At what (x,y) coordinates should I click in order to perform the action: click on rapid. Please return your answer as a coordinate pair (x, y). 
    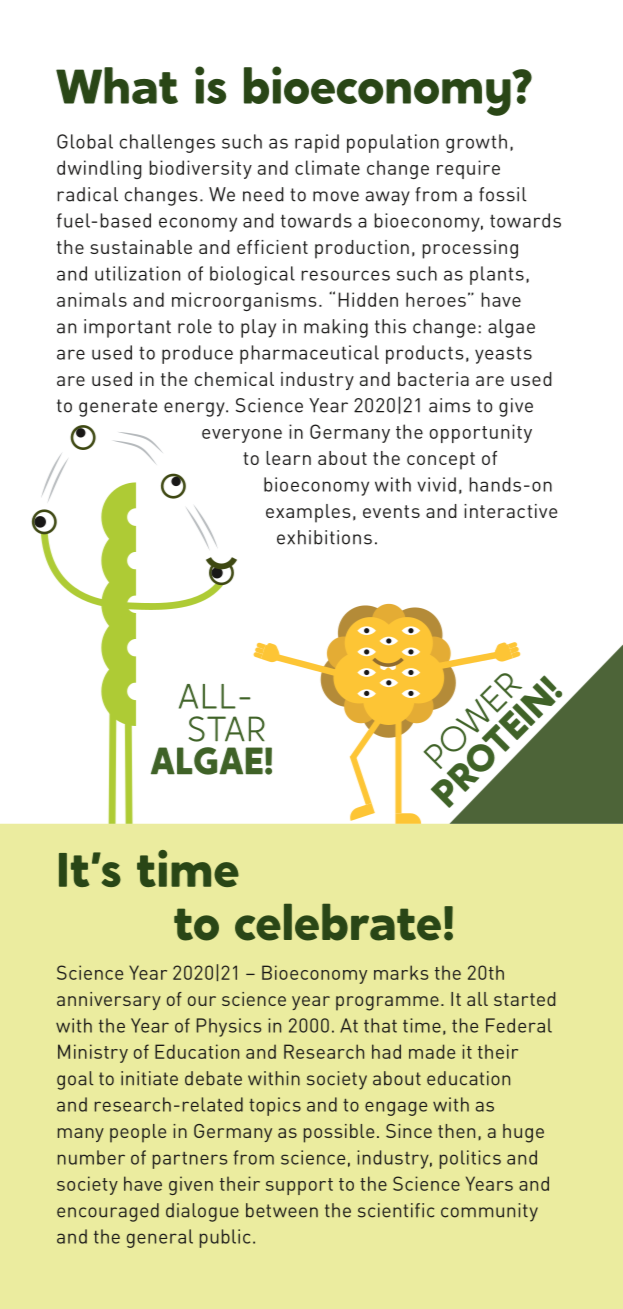
    Looking at the image, I should click on (317, 143).
